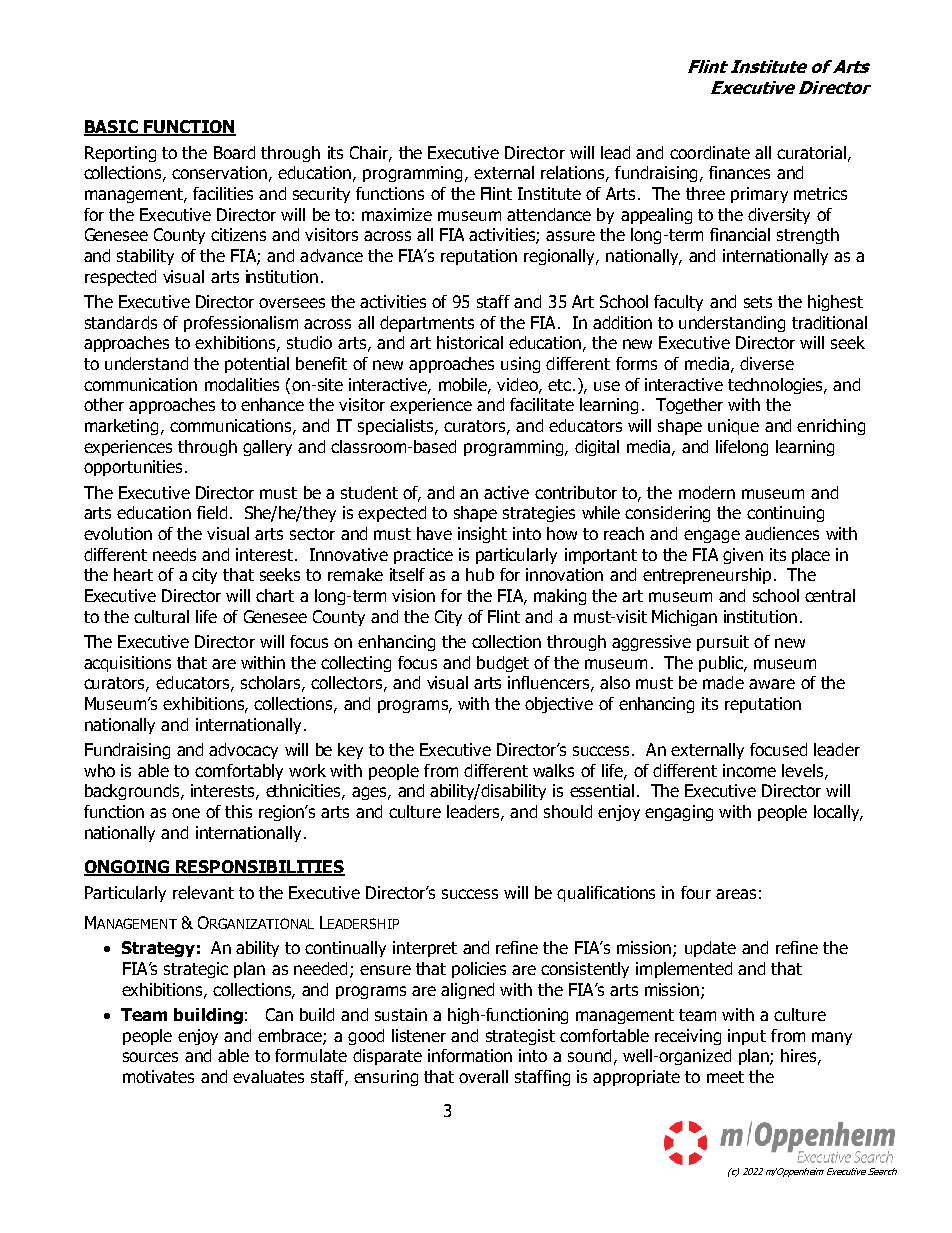 Image resolution: width=952 pixels, height=1233 pixels. Describe the element at coordinates (133, 468) in the screenshot. I see `opportunities` at that location.
